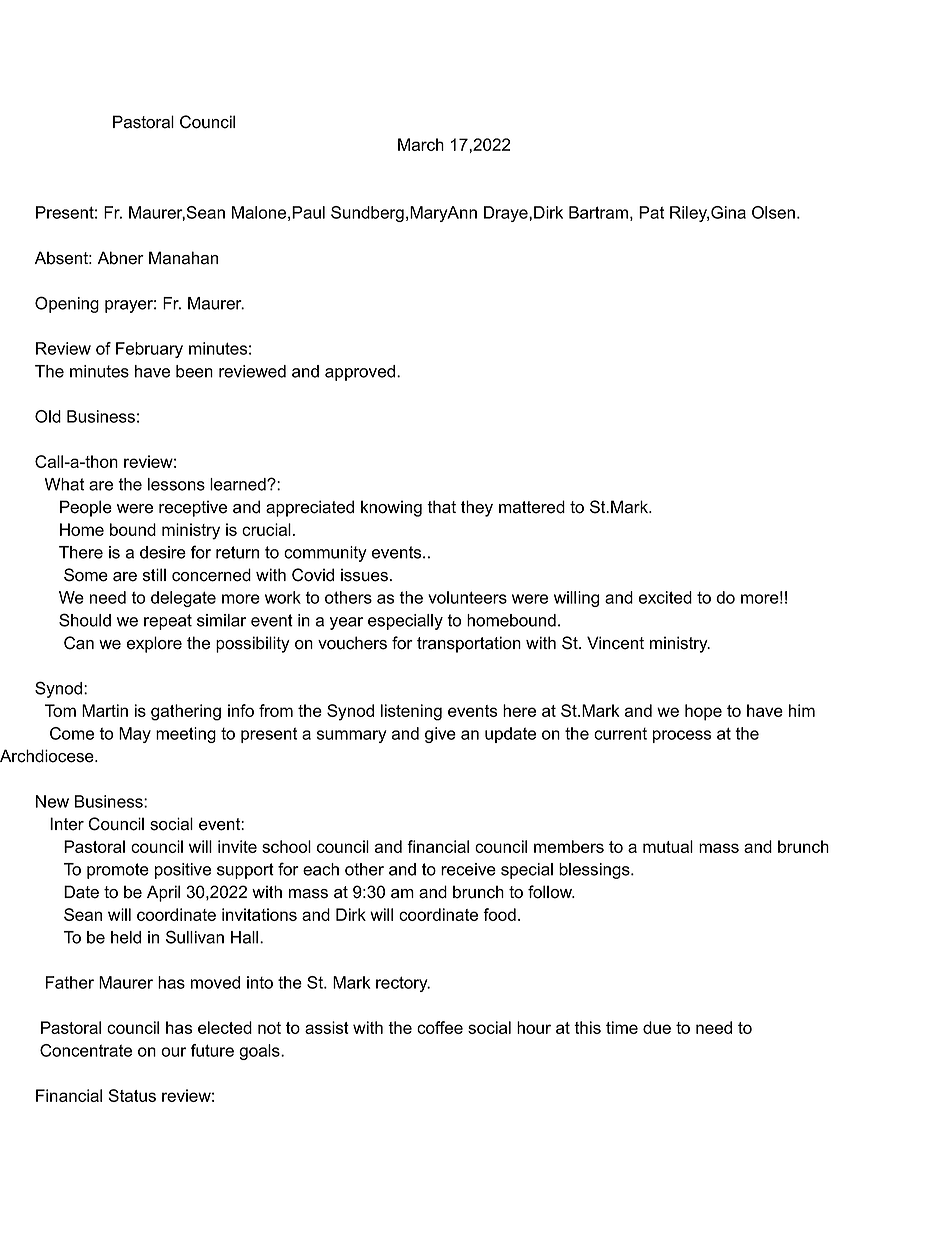 The image size is (952, 1233). What do you see at coordinates (132, 1095) in the screenshot?
I see `Status` at bounding box center [132, 1095].
